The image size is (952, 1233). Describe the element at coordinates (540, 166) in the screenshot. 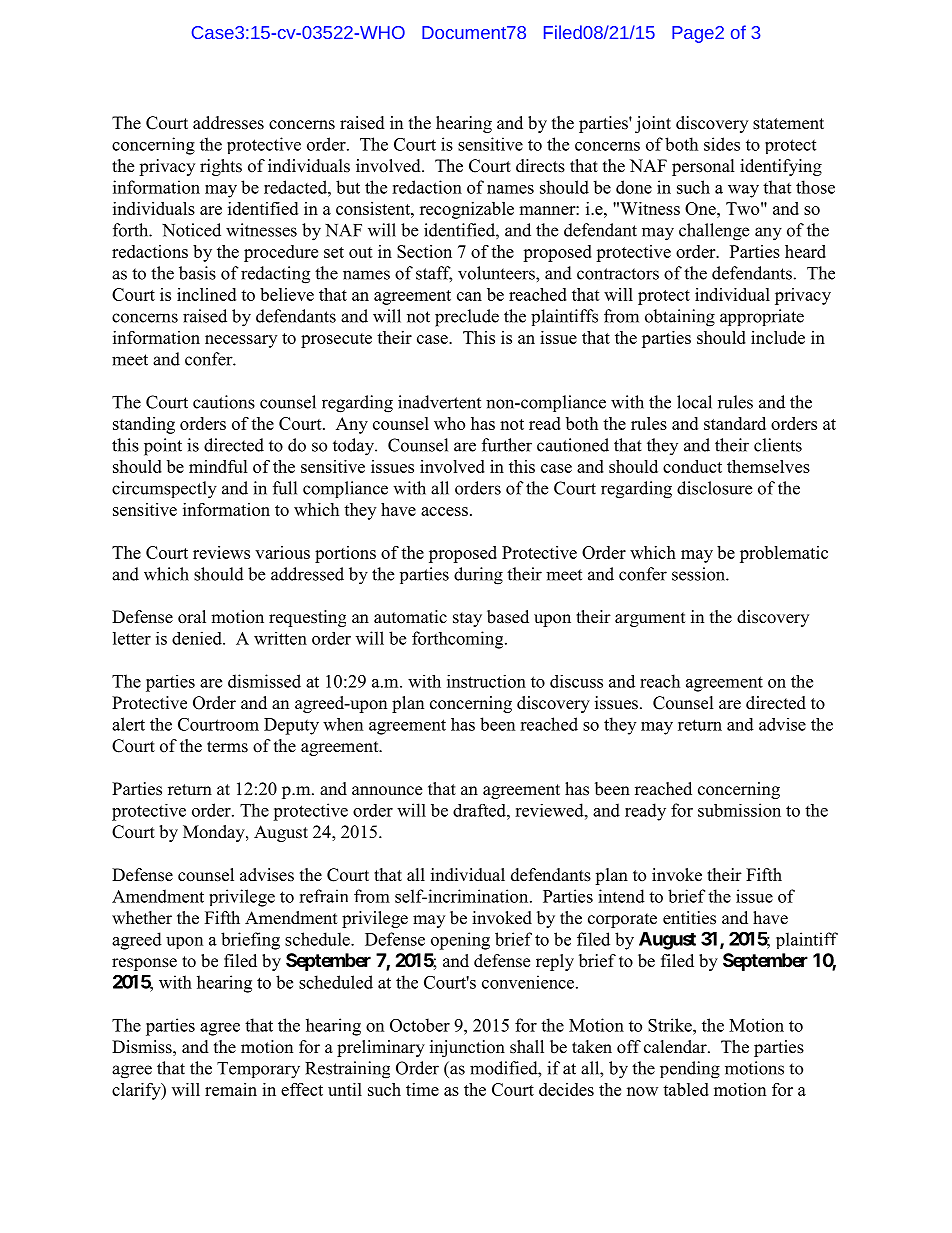

I see `directs` at that location.
